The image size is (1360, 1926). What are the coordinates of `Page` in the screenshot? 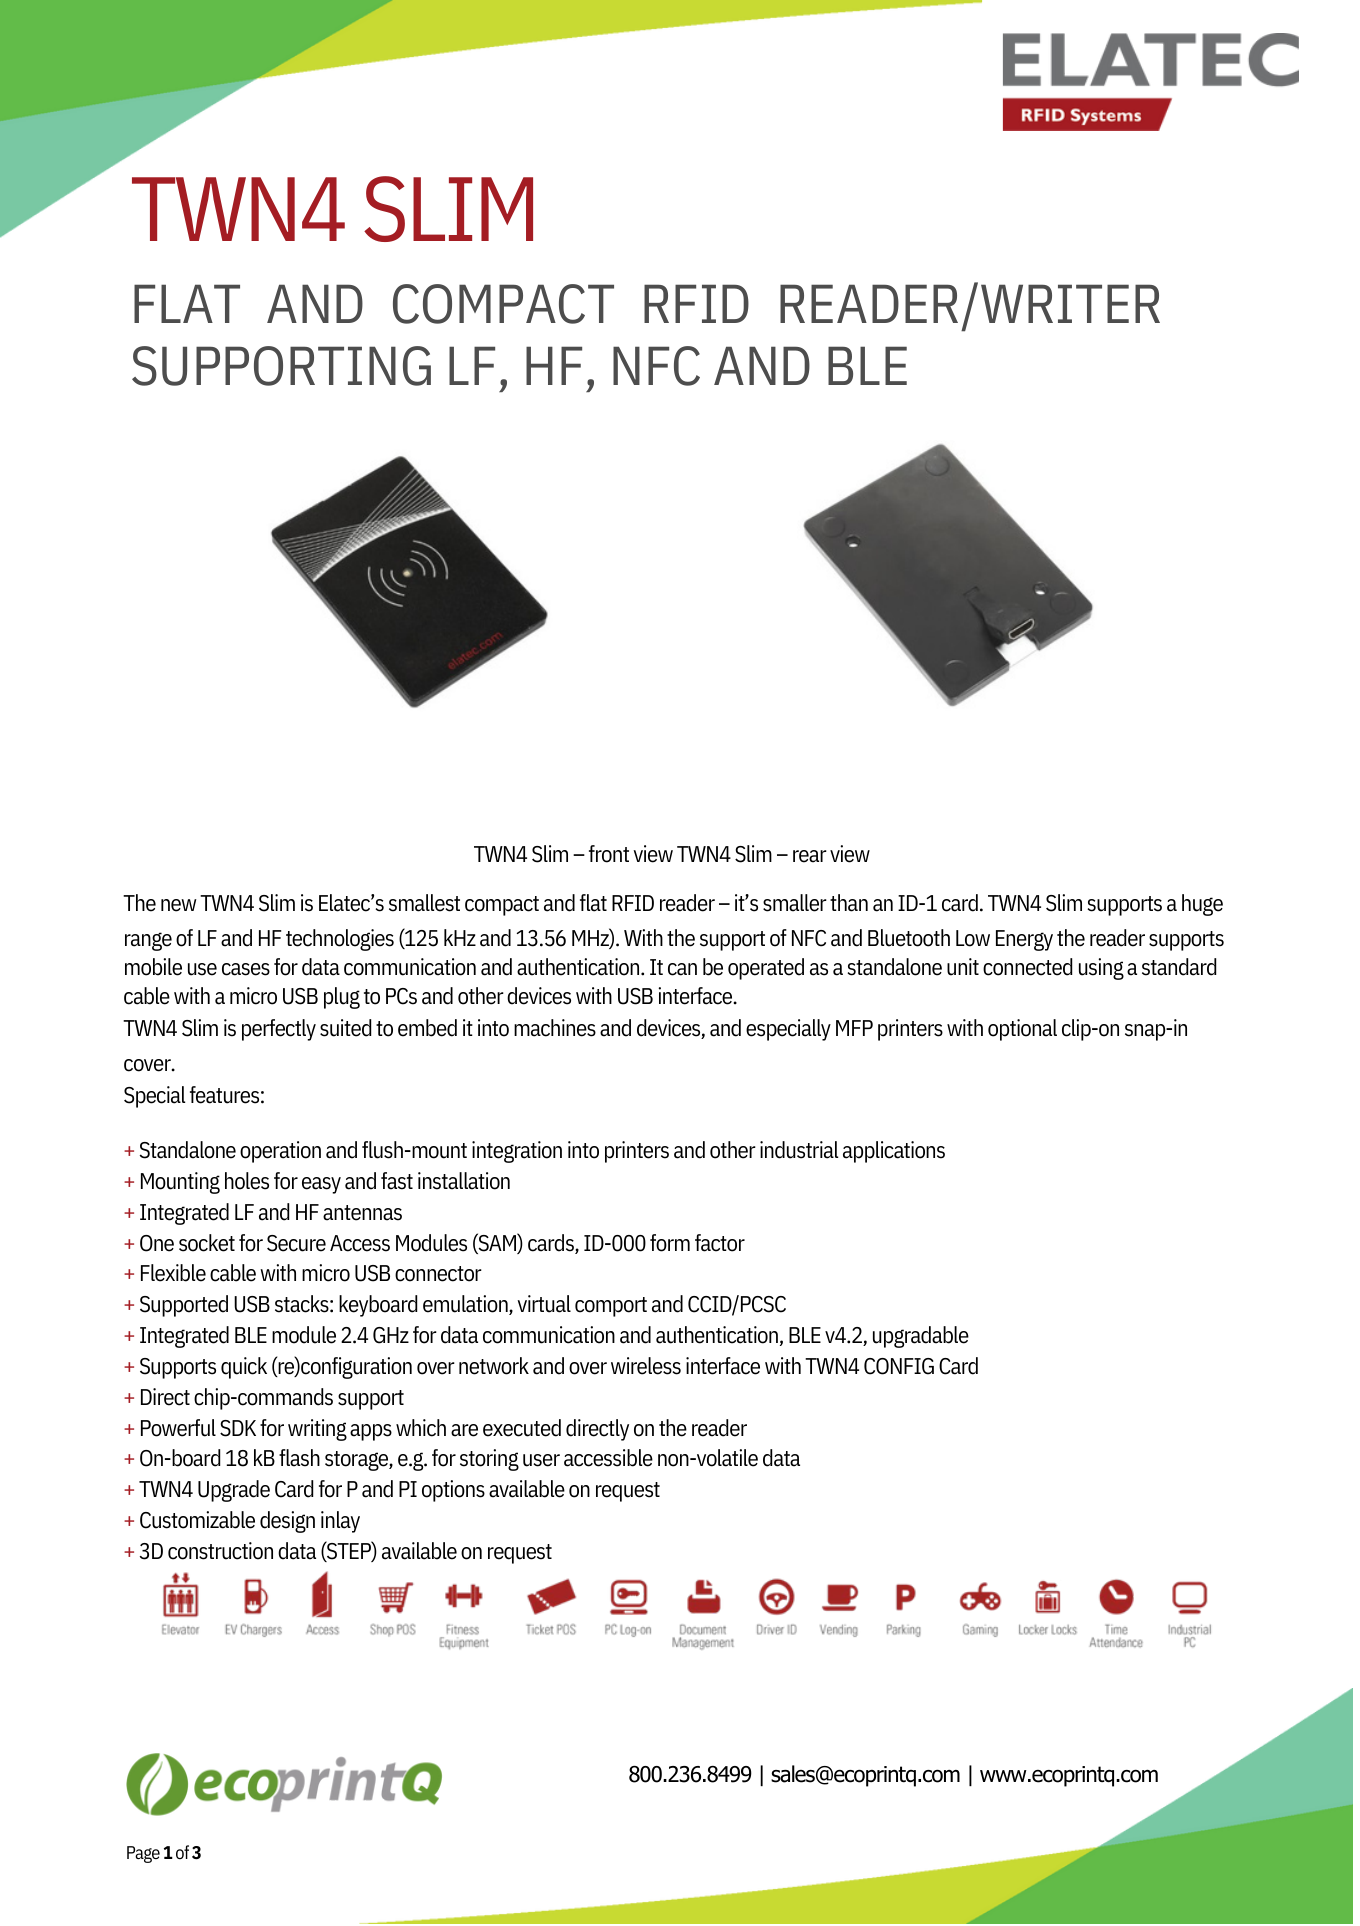 It's located at (143, 1854).
